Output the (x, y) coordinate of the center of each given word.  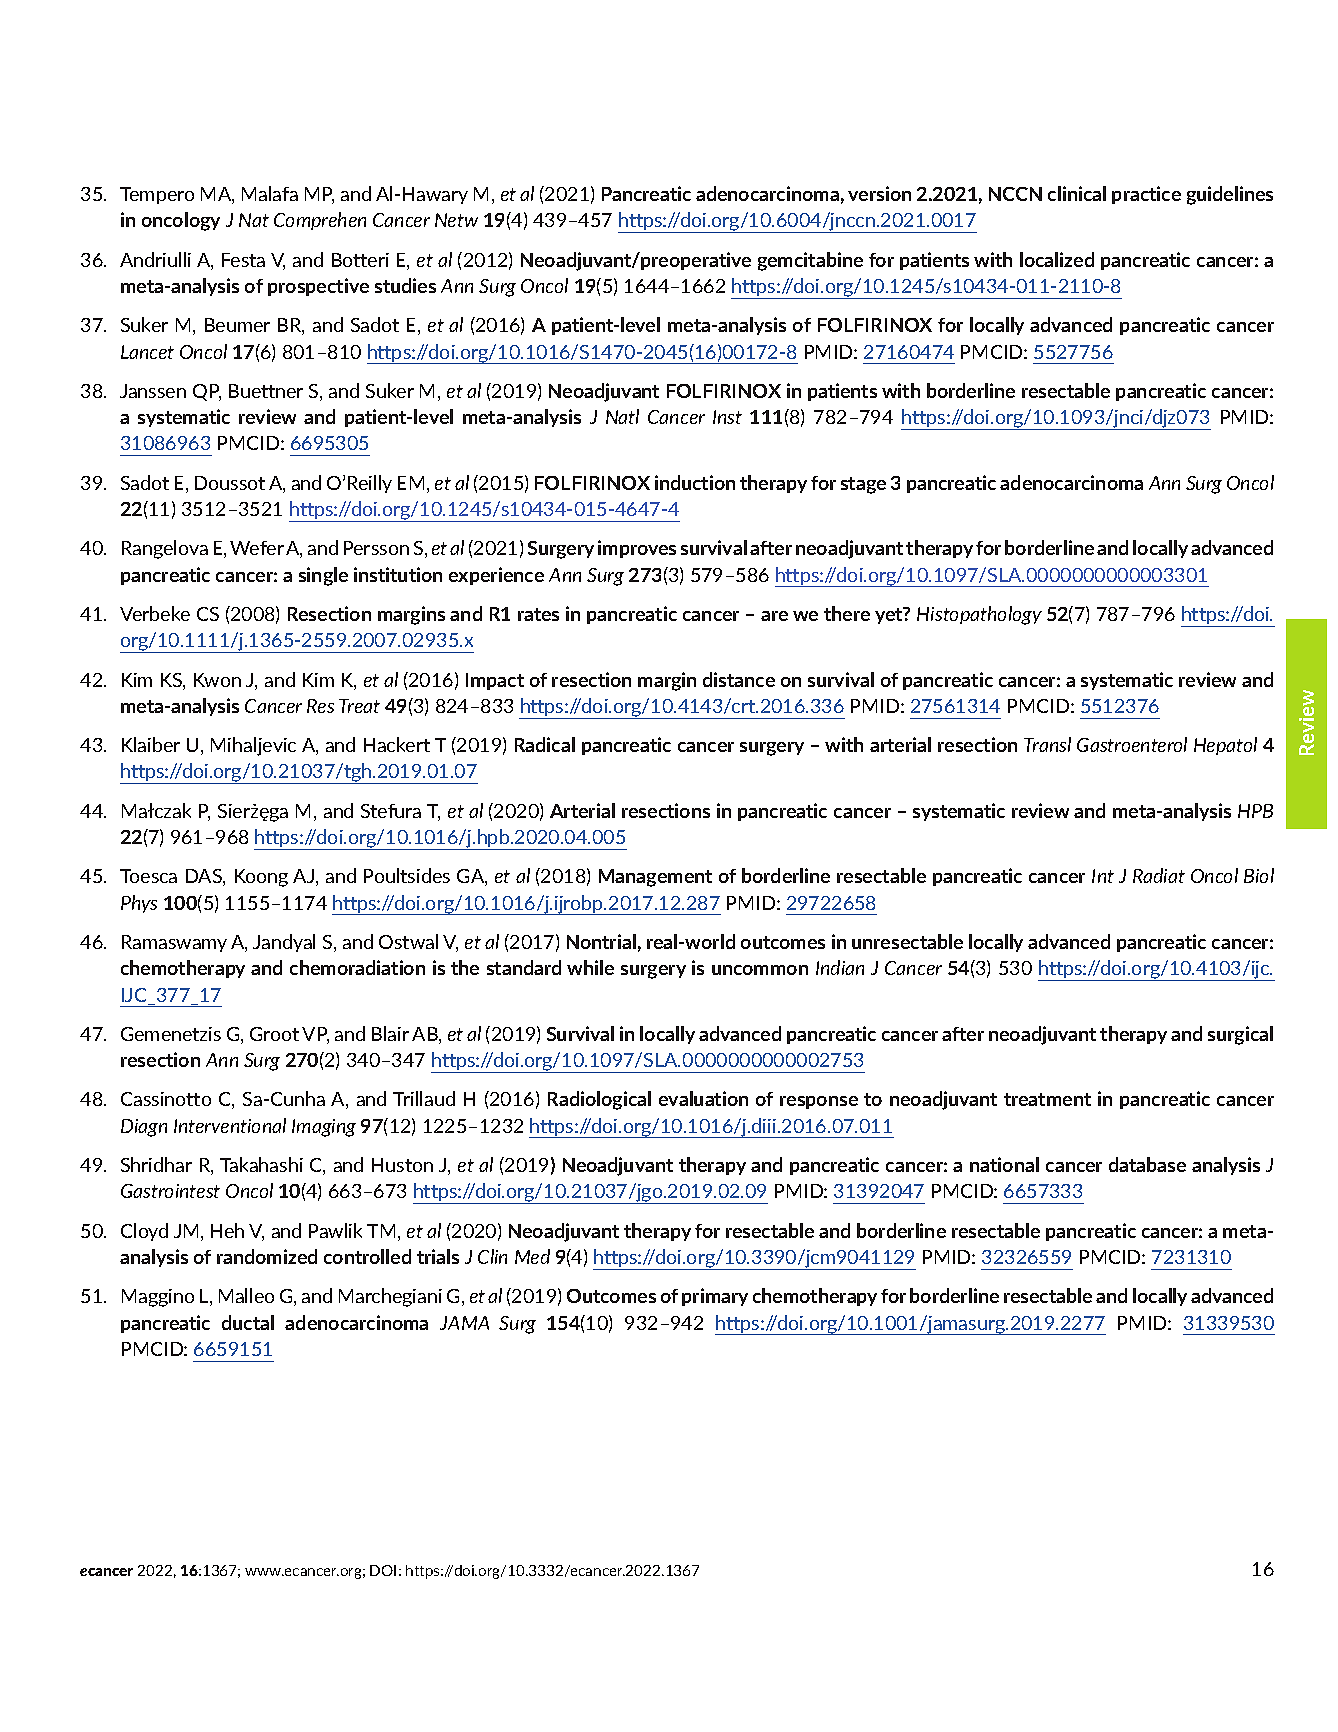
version (879, 193)
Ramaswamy (174, 943)
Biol (1259, 875)
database (1147, 1164)
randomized (267, 1256)
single (323, 576)
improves (637, 549)
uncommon (760, 970)
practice (1146, 195)
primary (715, 1297)
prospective (318, 287)
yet (890, 615)
